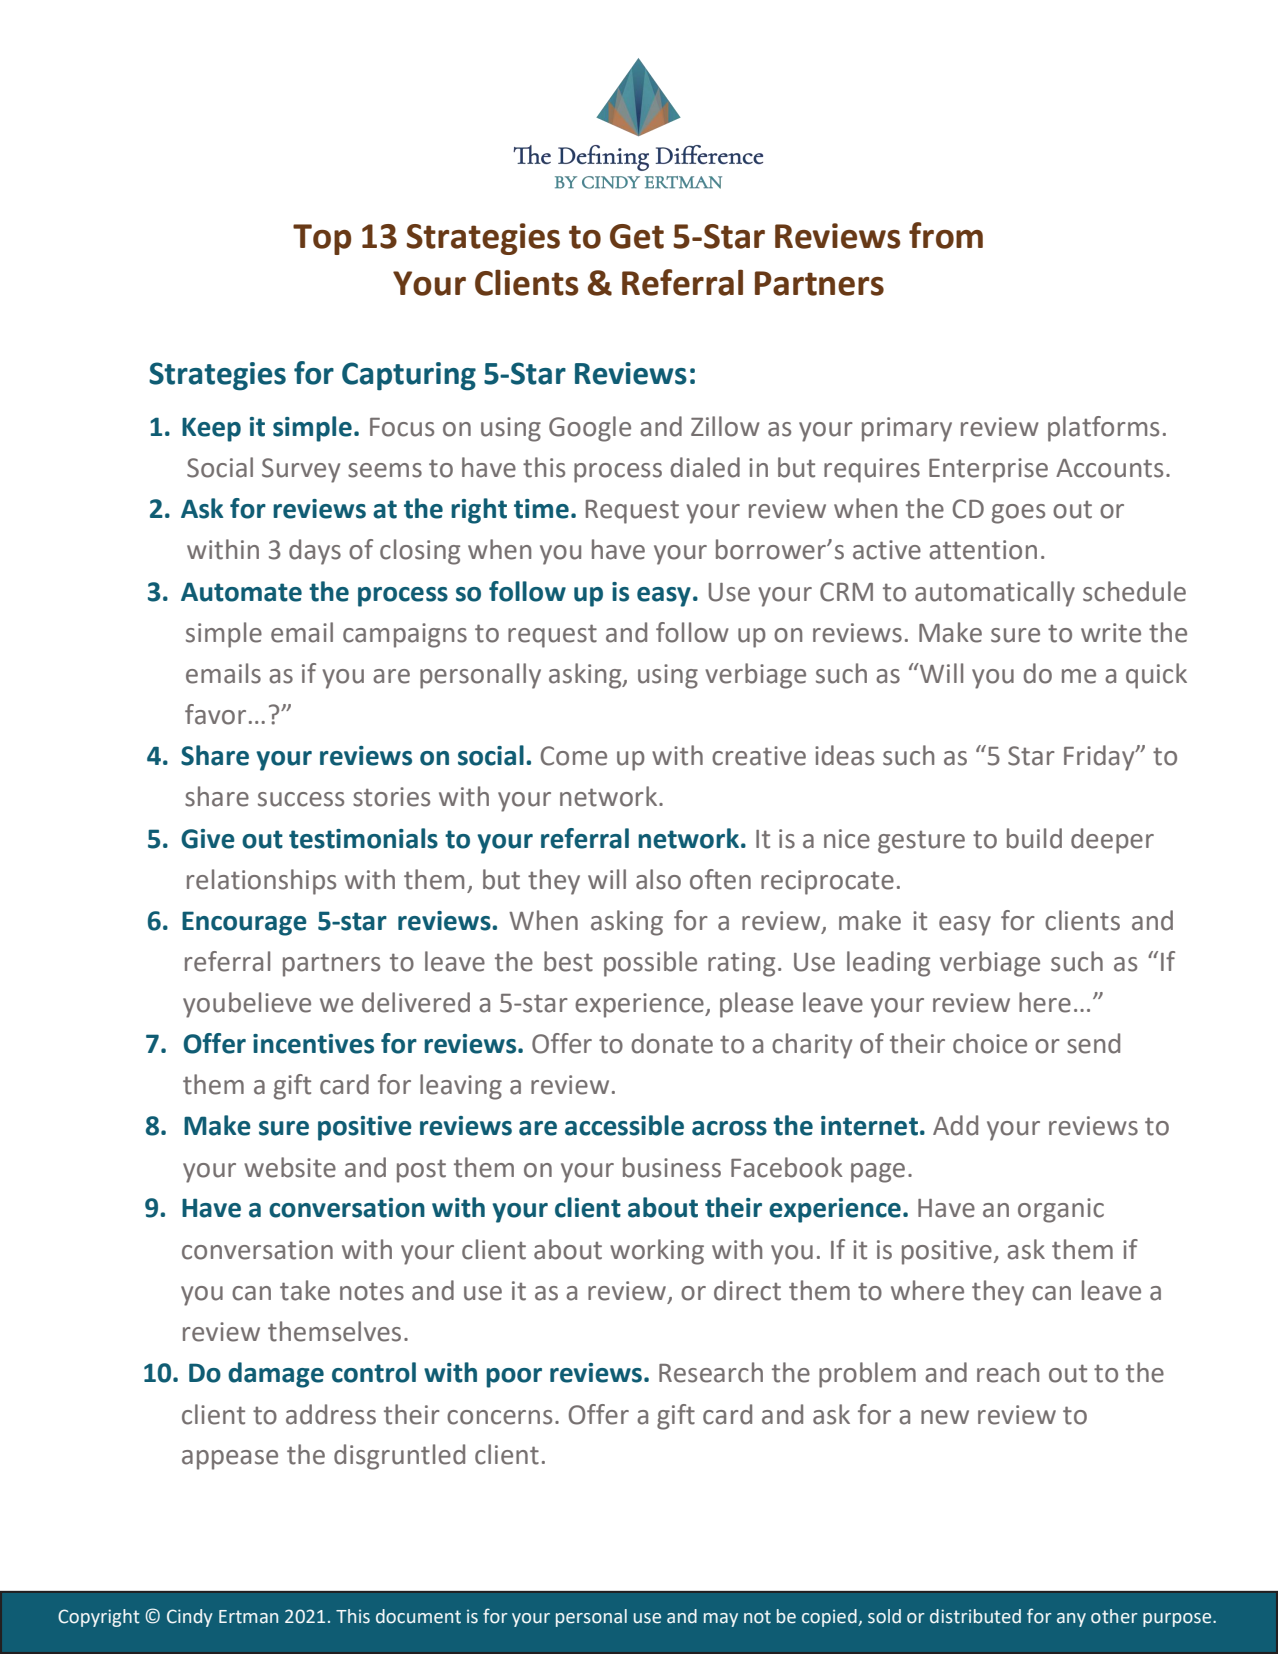 Image resolution: width=1278 pixels, height=1654 pixels. What do you see at coordinates (244, 923) in the screenshot?
I see `Encourage` at bounding box center [244, 923].
